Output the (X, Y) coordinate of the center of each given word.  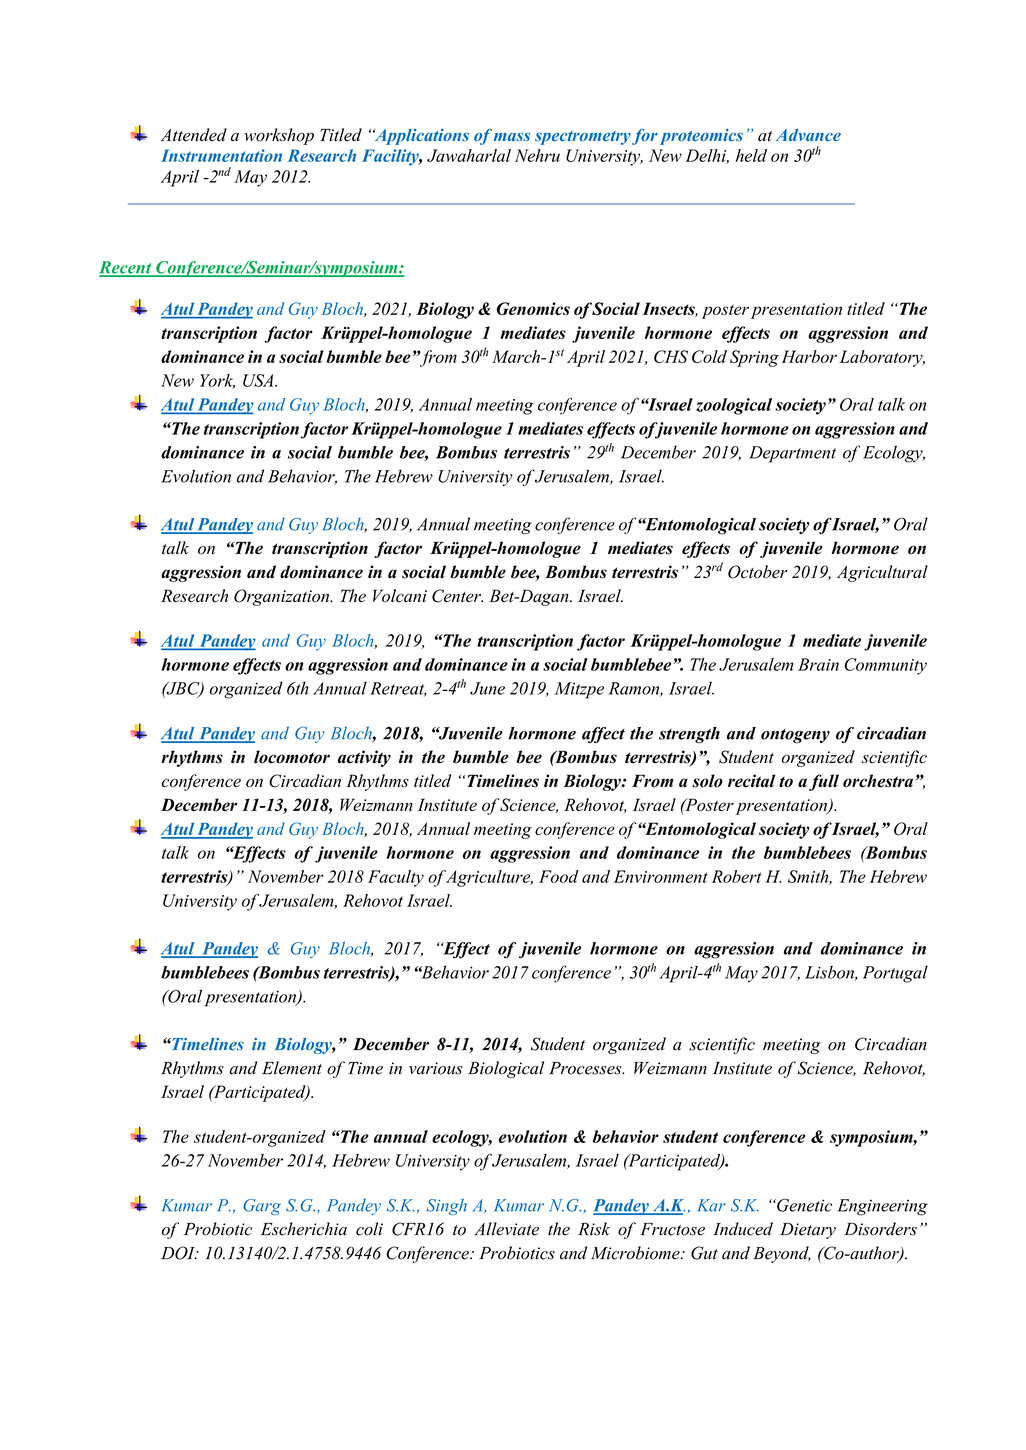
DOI (179, 1253)
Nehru (537, 155)
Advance (808, 135)
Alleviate (506, 1229)
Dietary (808, 1231)
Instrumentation (221, 155)
